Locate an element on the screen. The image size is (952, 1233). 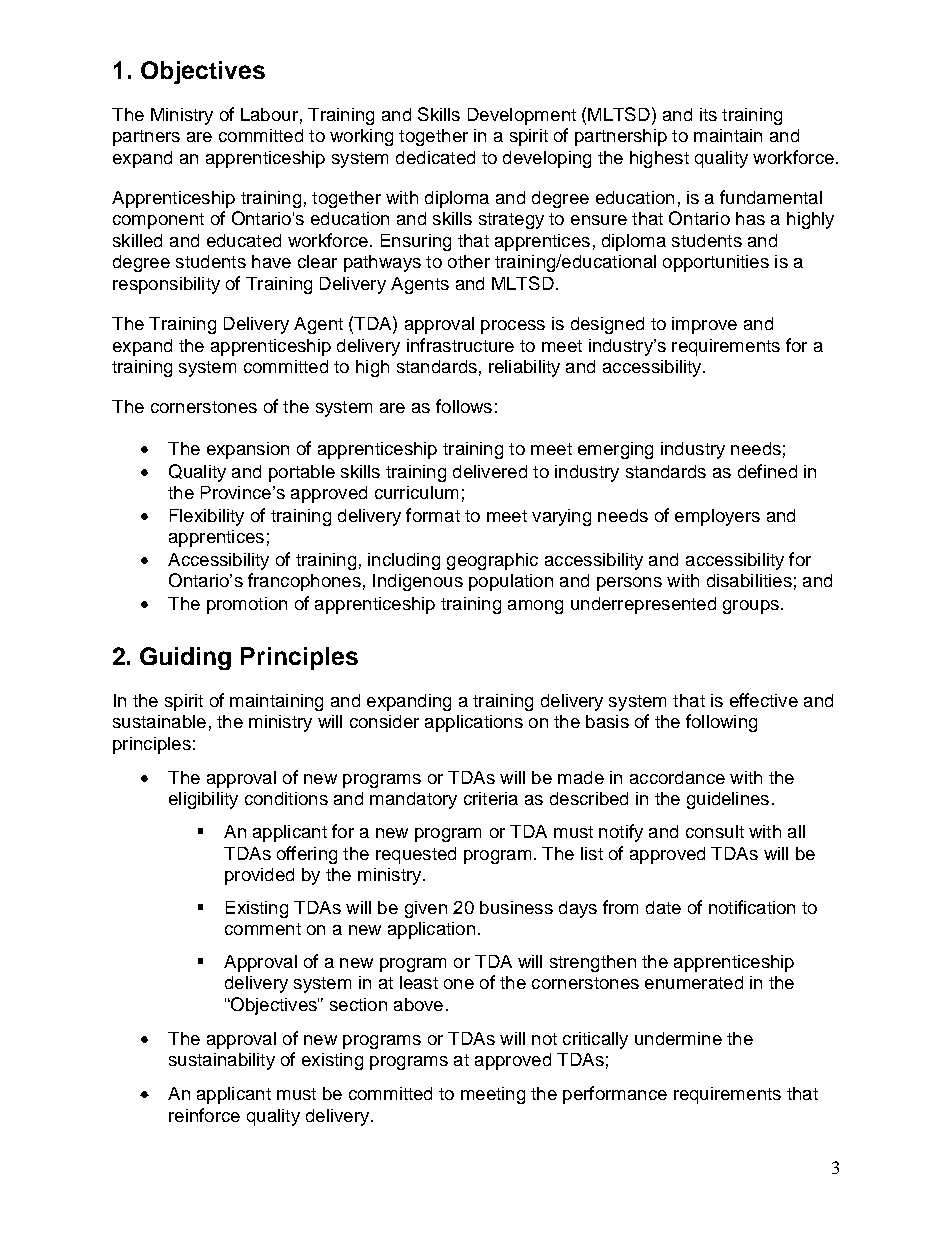
its is located at coordinates (708, 114).
